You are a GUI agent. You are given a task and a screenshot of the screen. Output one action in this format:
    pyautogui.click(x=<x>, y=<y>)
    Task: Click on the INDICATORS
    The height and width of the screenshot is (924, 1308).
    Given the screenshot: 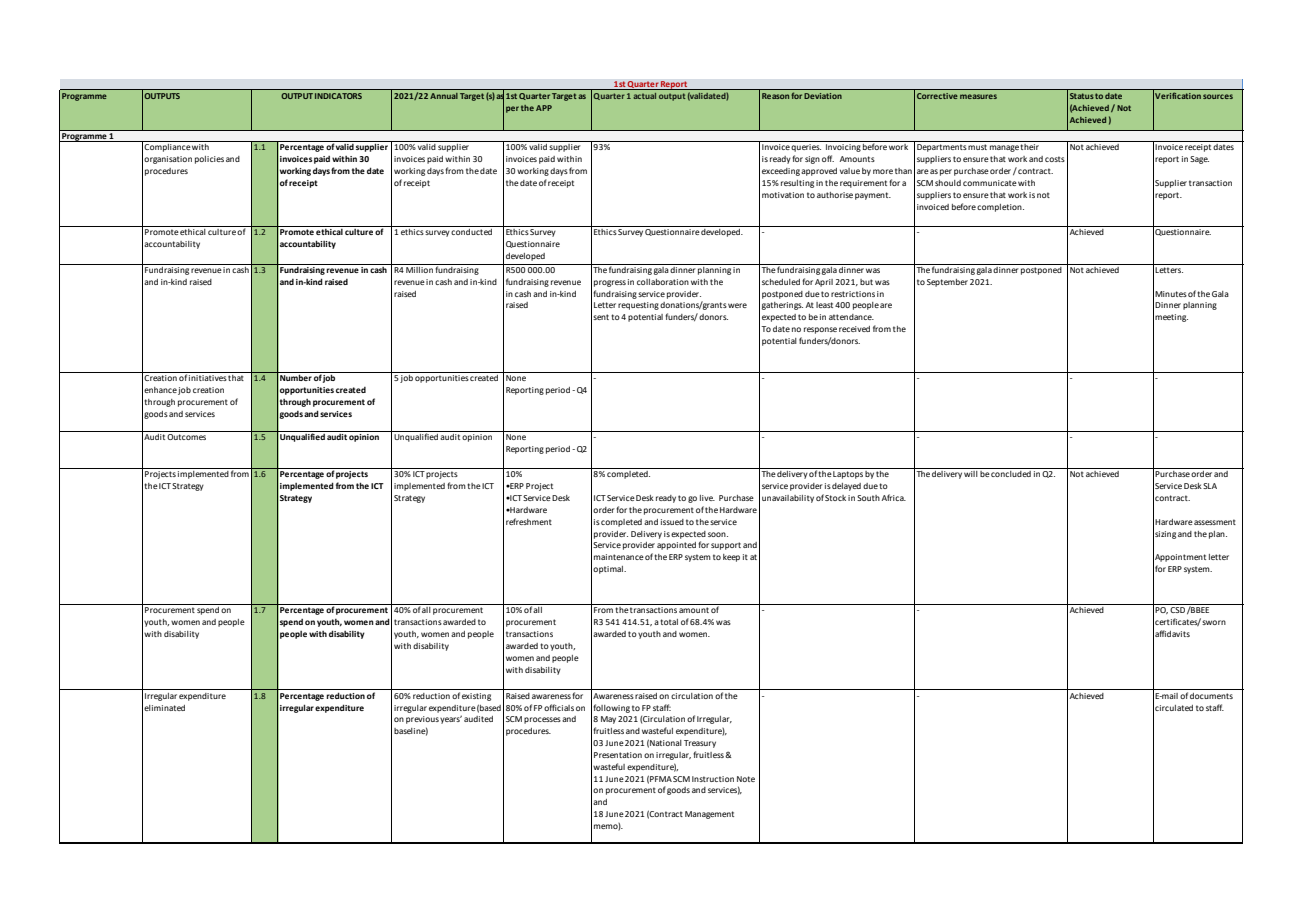 What is the action you would take?
    pyautogui.click(x=338, y=96)
